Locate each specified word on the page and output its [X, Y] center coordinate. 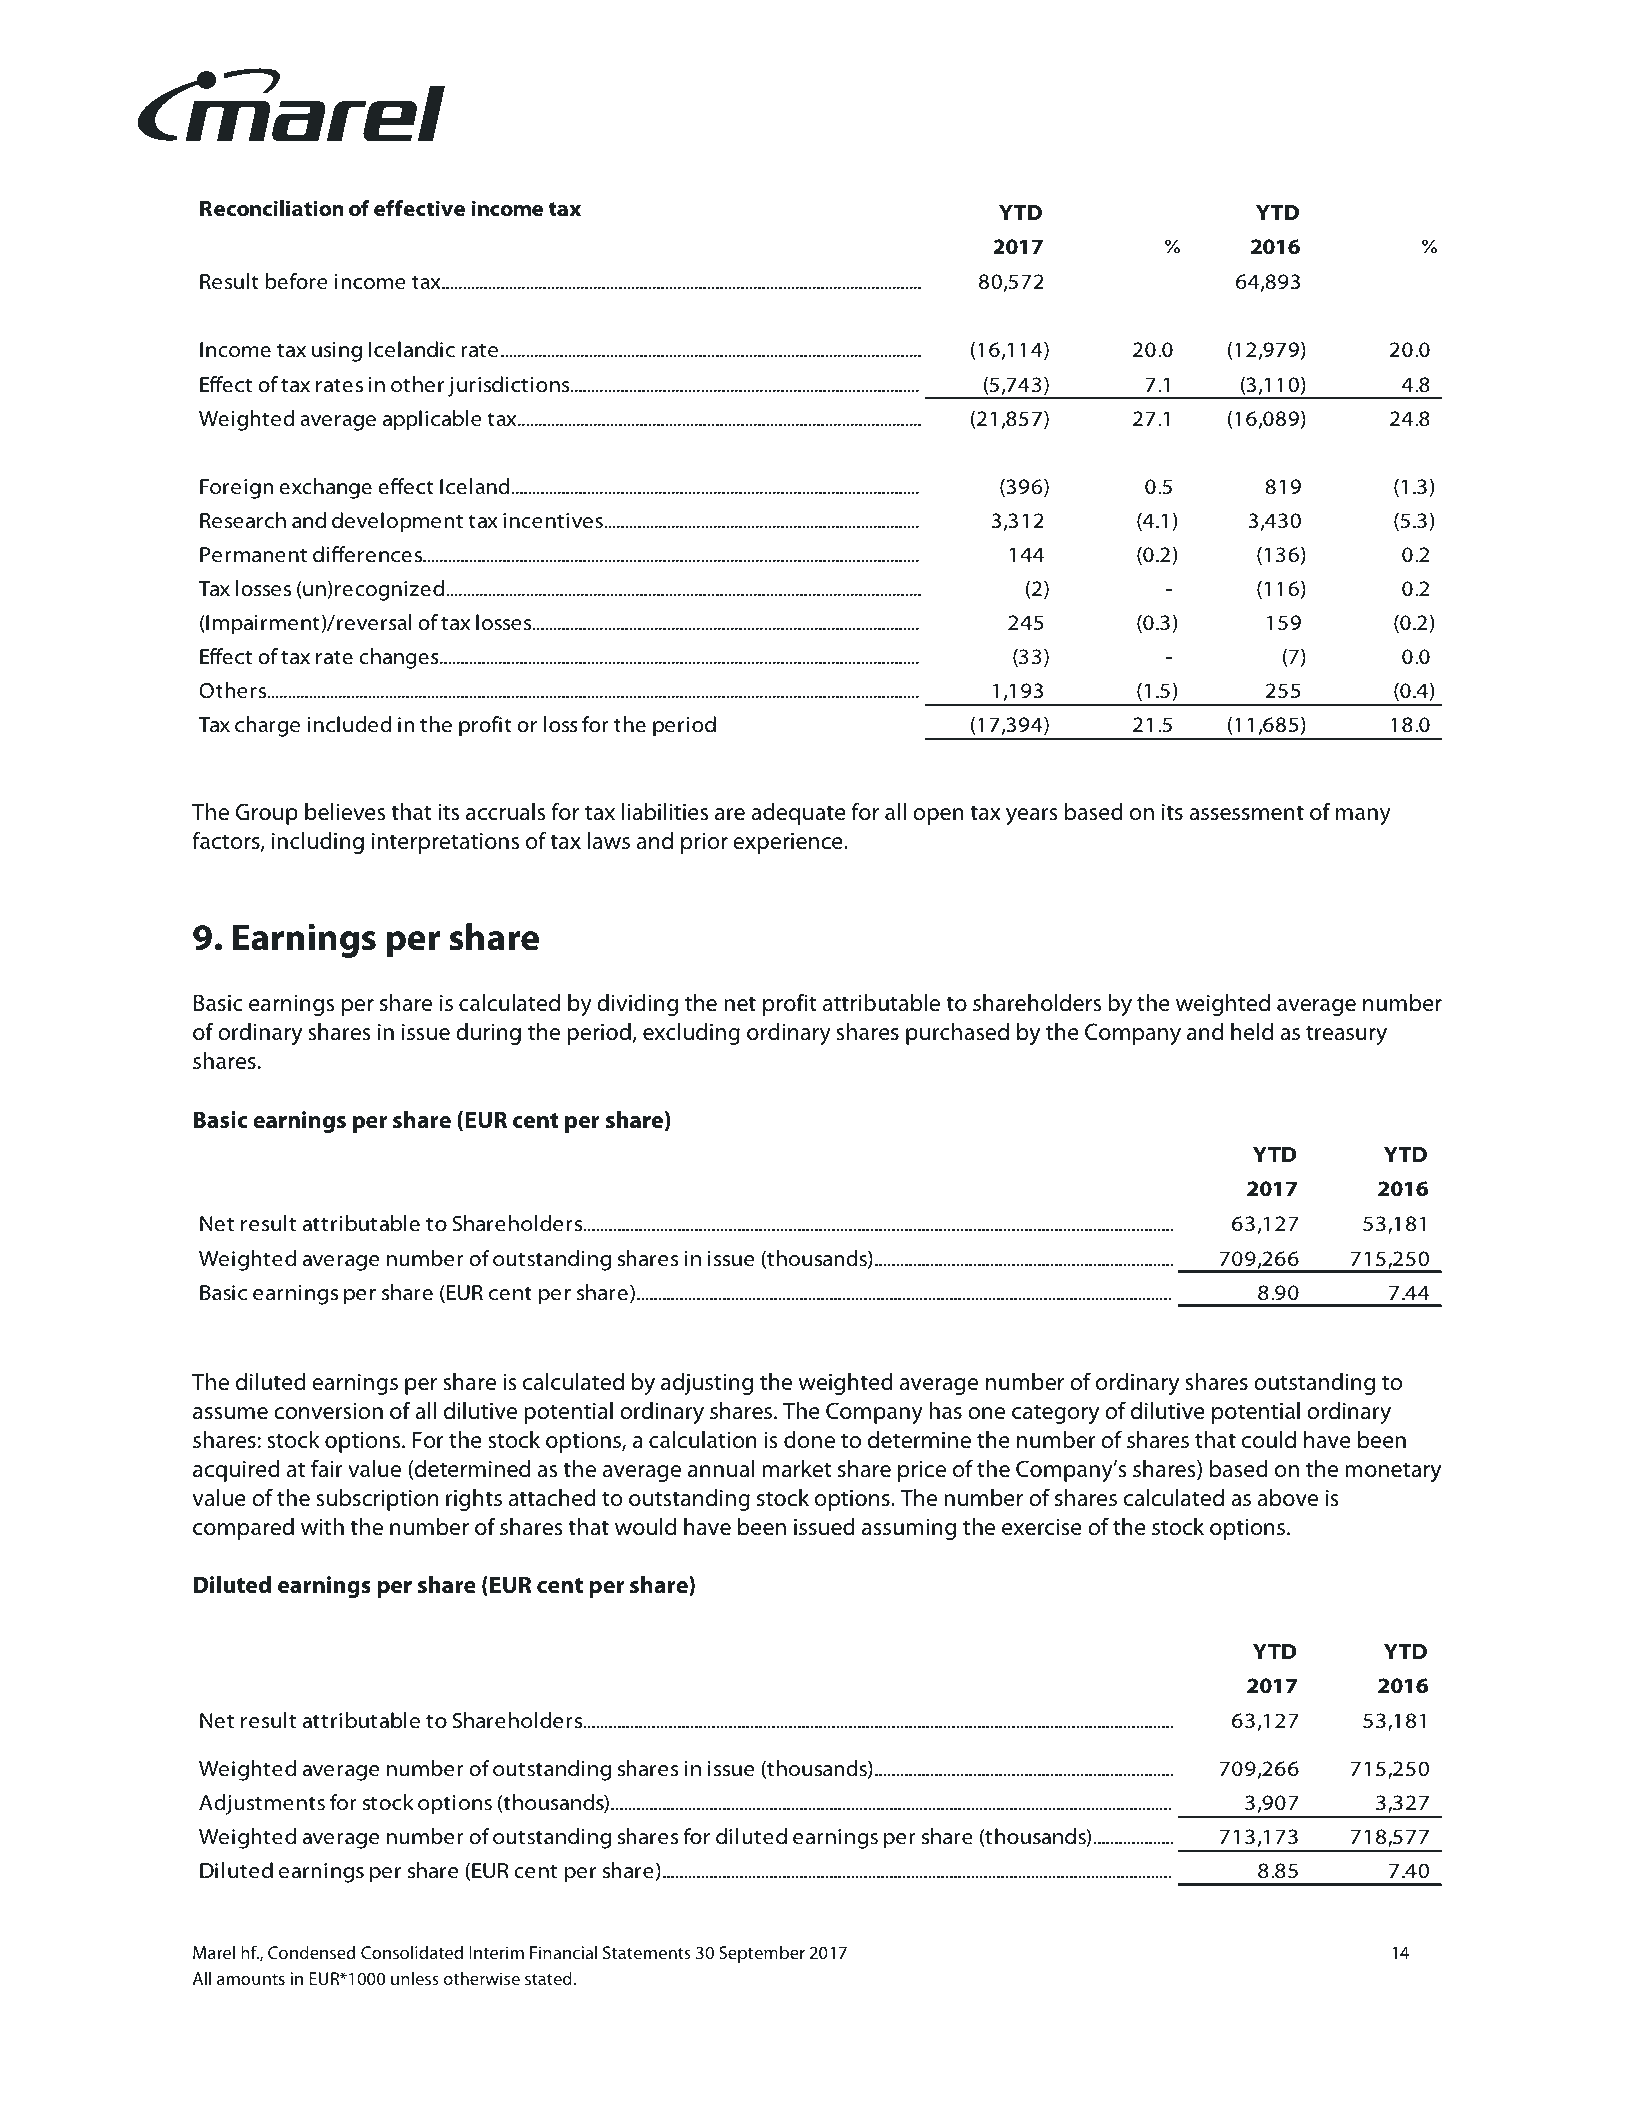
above [1288, 1498]
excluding [691, 1034]
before [296, 281]
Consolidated [412, 1952]
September [762, 1954]
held [1252, 1032]
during [488, 1034]
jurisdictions [510, 386]
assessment [1246, 813]
